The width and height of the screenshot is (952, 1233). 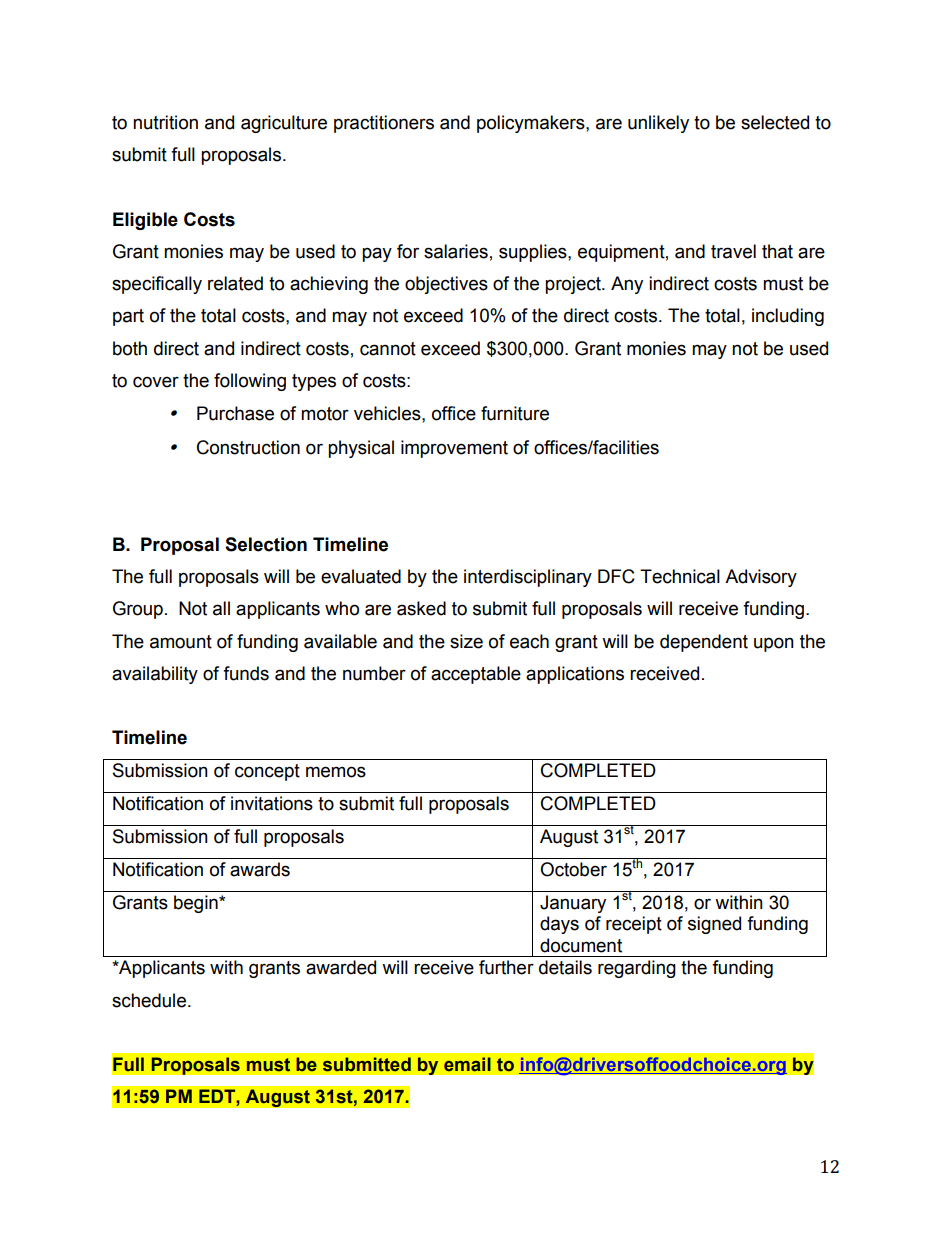 I want to click on objectives, so click(x=446, y=285).
